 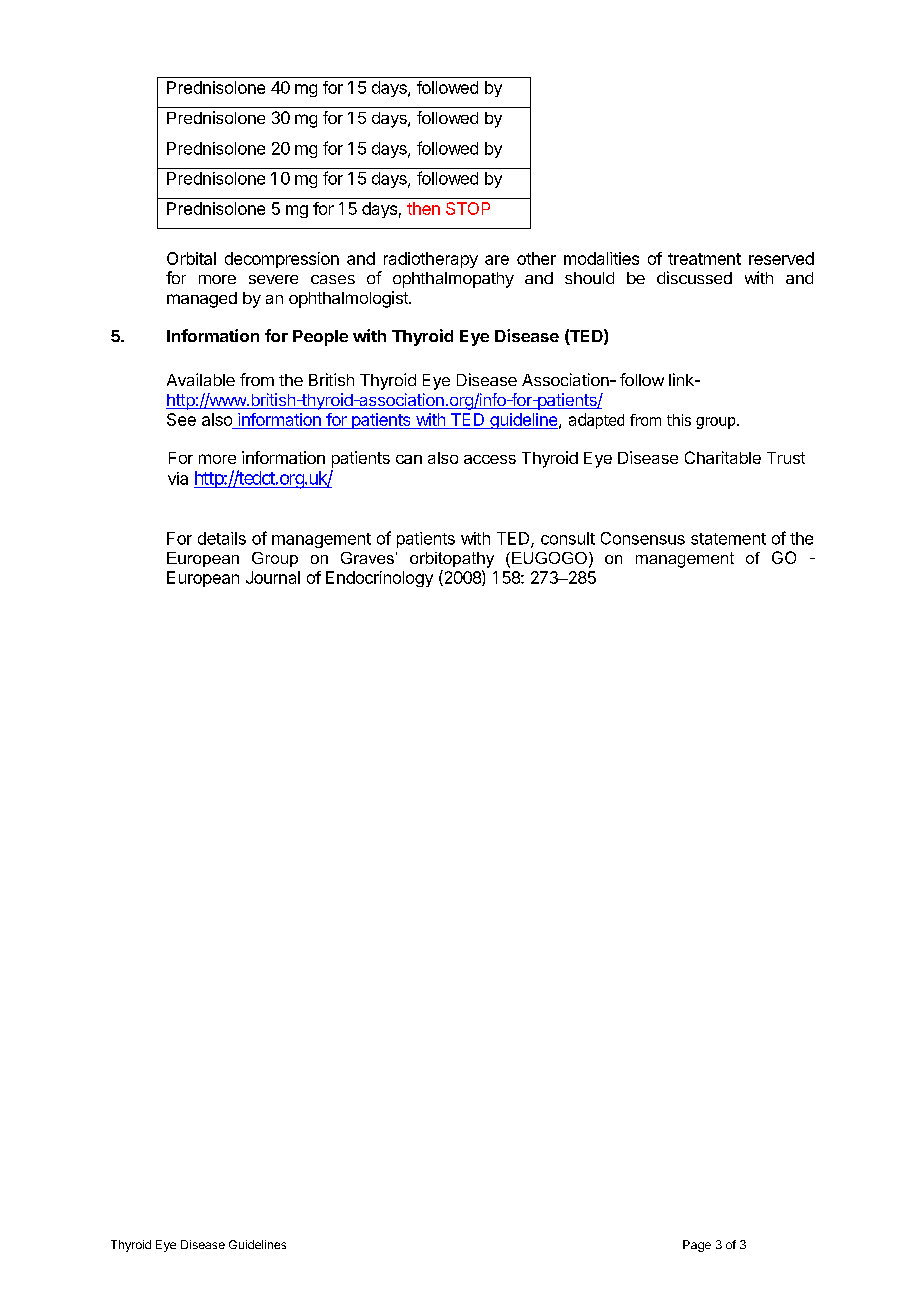 What do you see at coordinates (497, 260) in the screenshot?
I see `are` at bounding box center [497, 260].
